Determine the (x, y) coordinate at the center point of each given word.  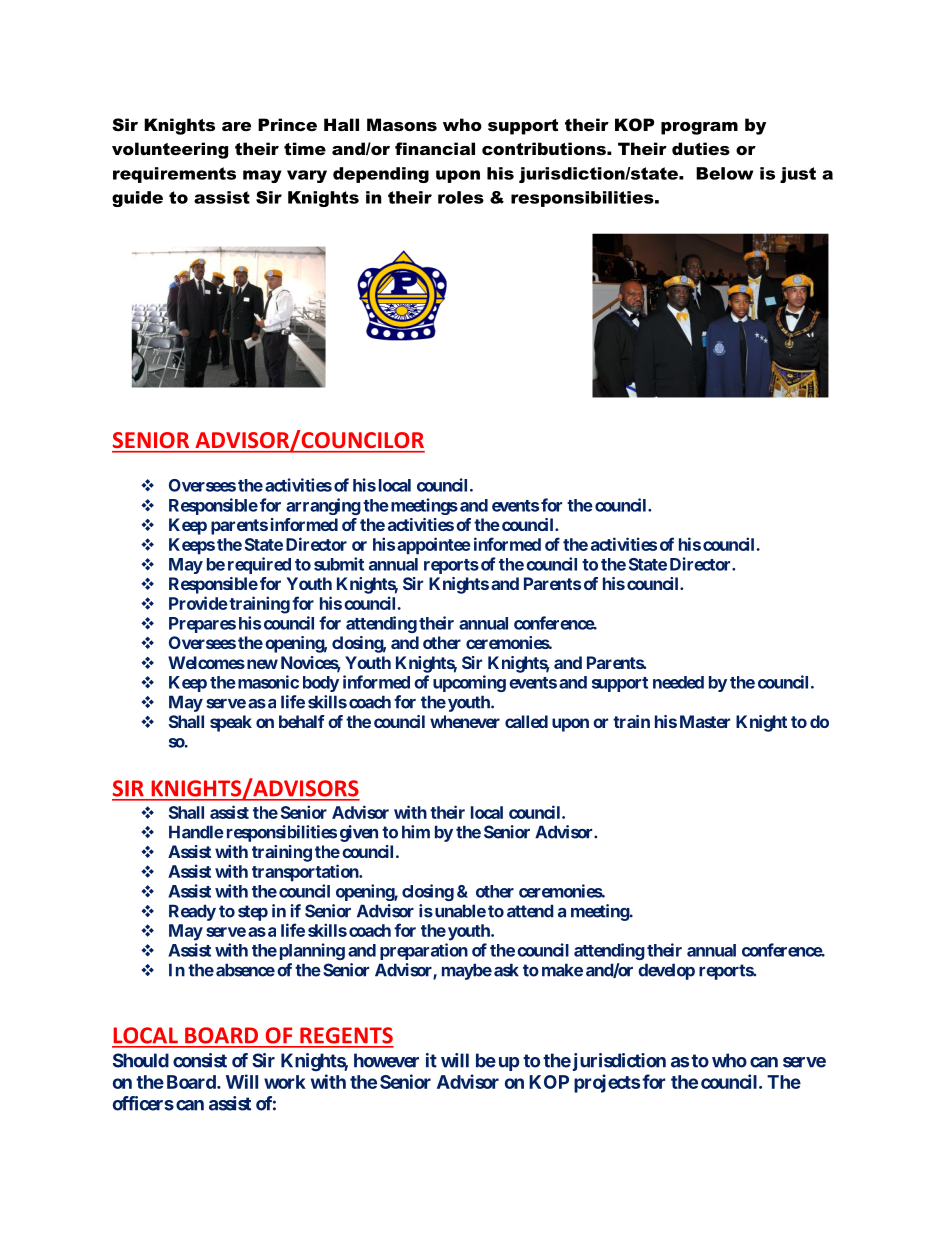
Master (705, 721)
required (259, 565)
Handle (196, 832)
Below (724, 173)
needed (678, 682)
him (416, 832)
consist (200, 1060)
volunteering (170, 150)
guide (137, 199)
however (386, 1060)
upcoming (469, 683)
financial (435, 148)
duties (701, 148)
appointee (434, 546)
